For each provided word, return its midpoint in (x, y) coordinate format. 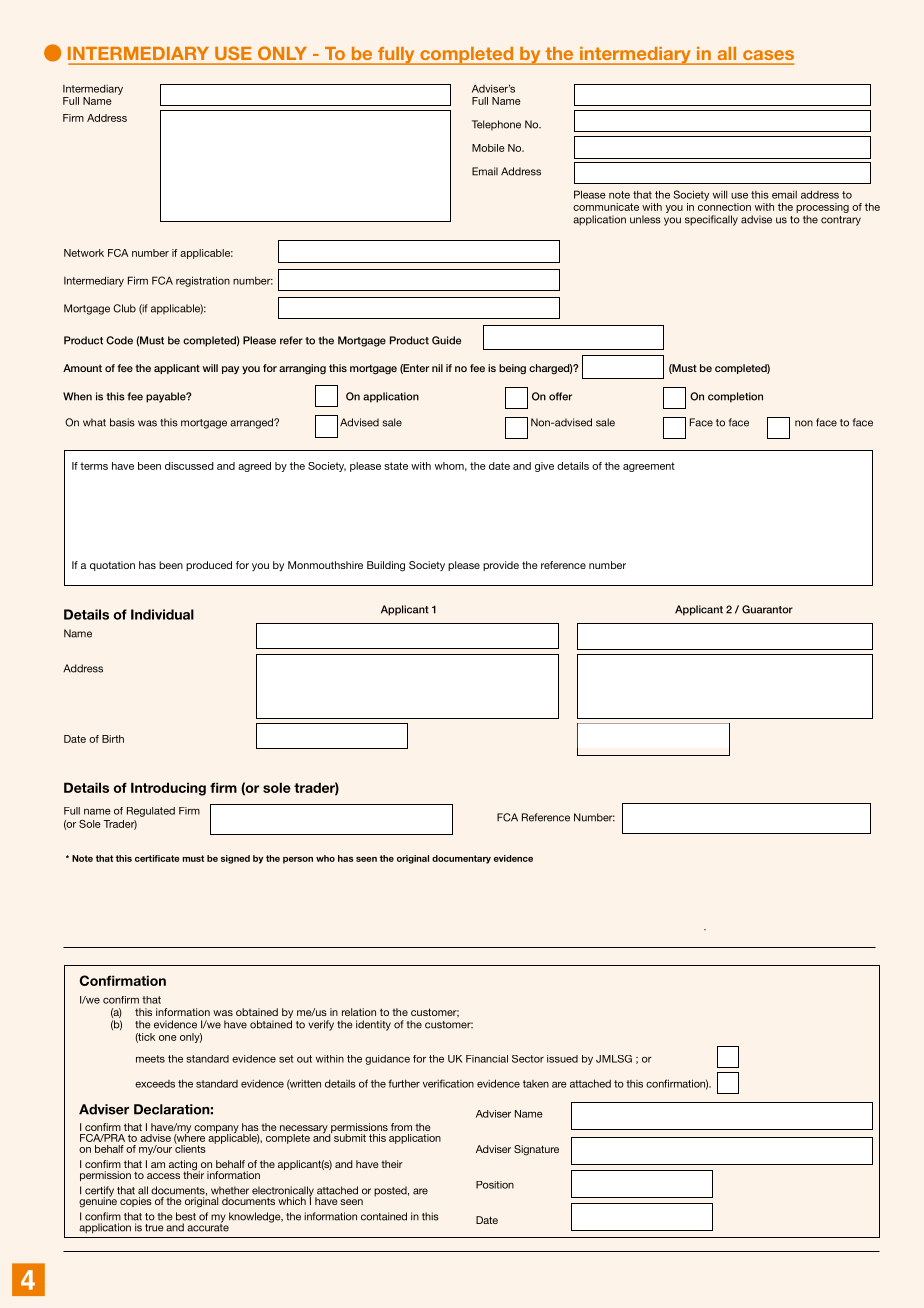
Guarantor (767, 609)
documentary (461, 859)
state (396, 466)
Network (84, 253)
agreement (649, 467)
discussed (189, 466)
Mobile (488, 148)
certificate (157, 858)
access (163, 1176)
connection (724, 207)
